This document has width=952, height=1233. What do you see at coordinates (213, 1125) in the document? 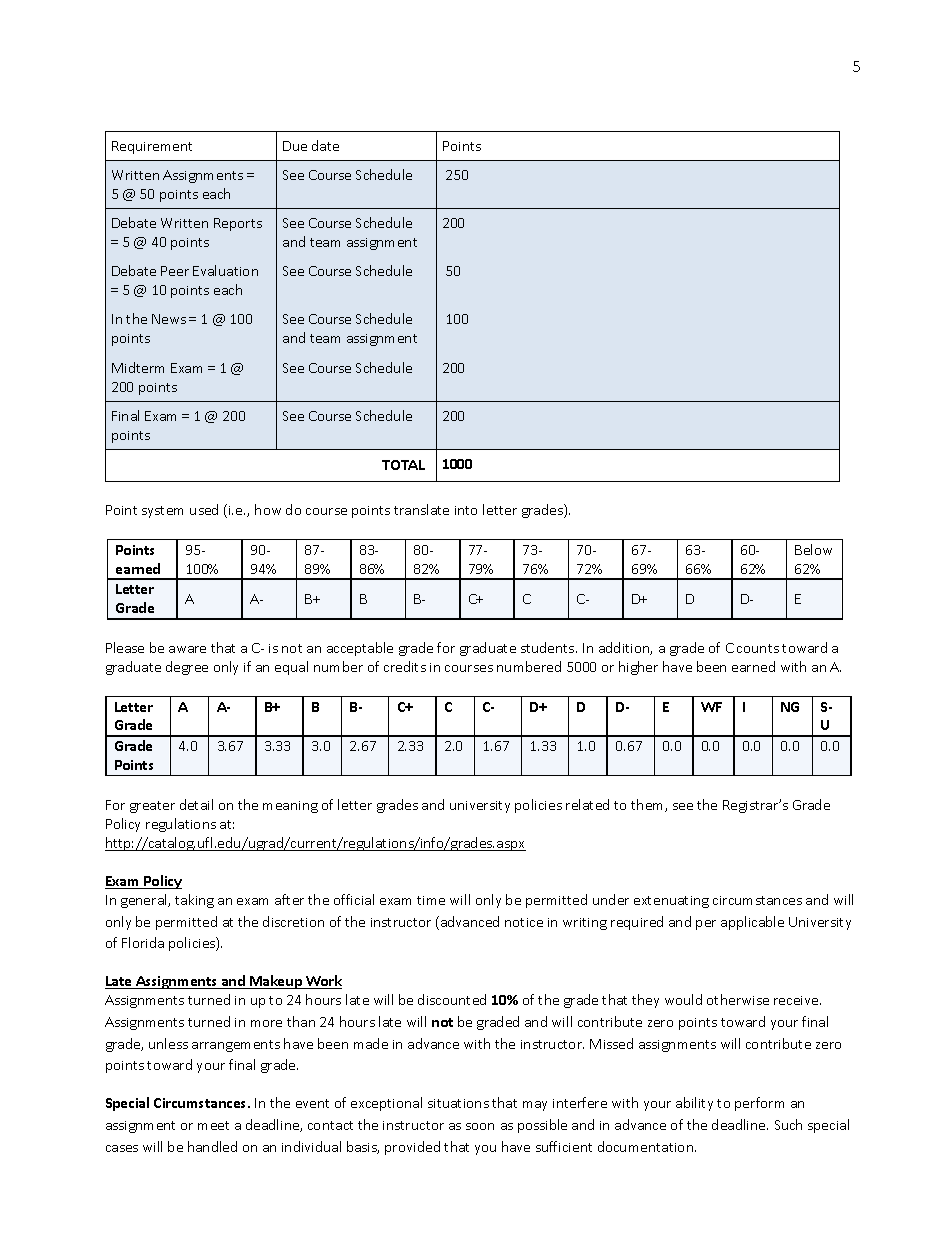
I see `meet` at bounding box center [213, 1125].
